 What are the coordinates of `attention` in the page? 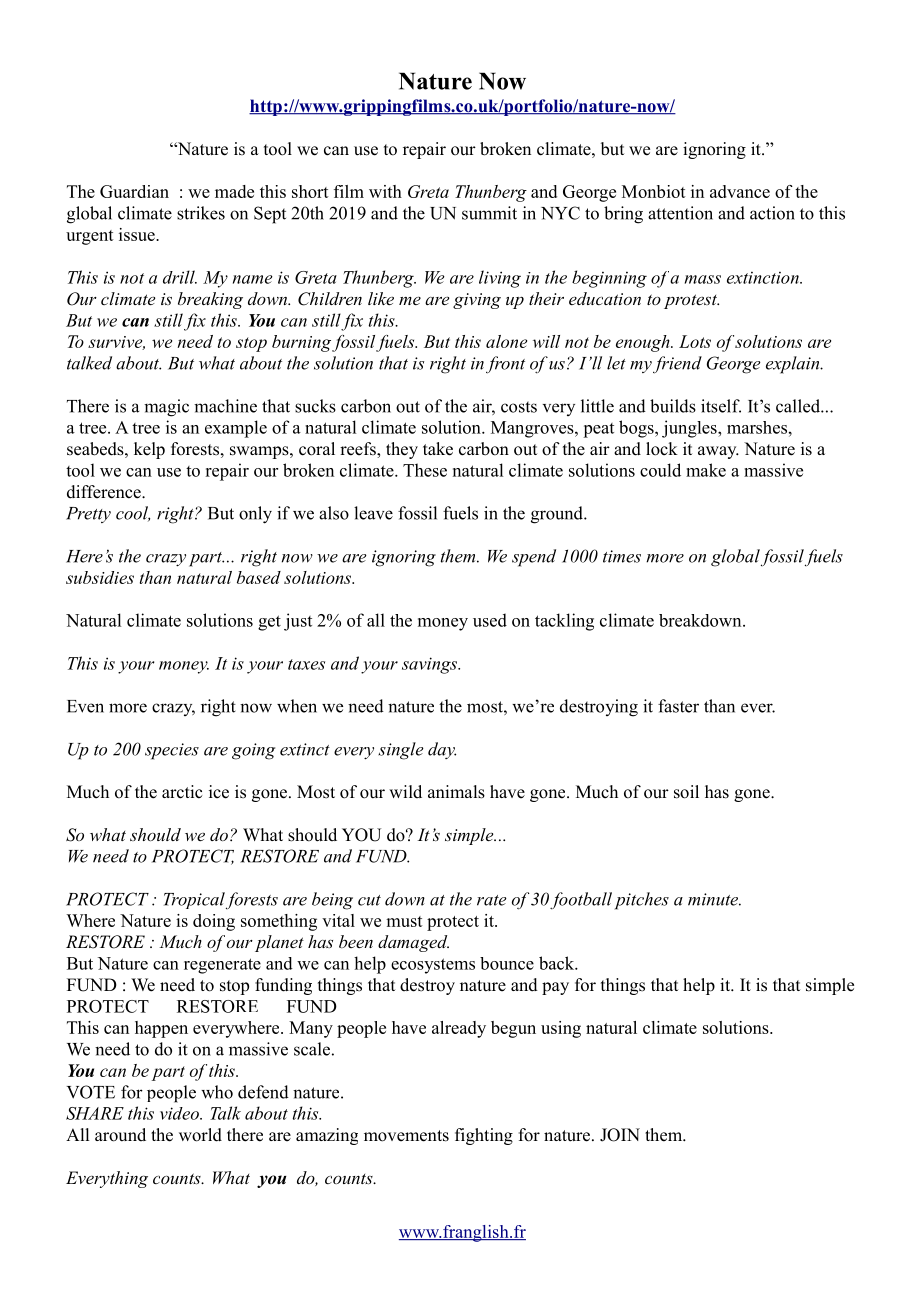 It's located at (680, 213).
